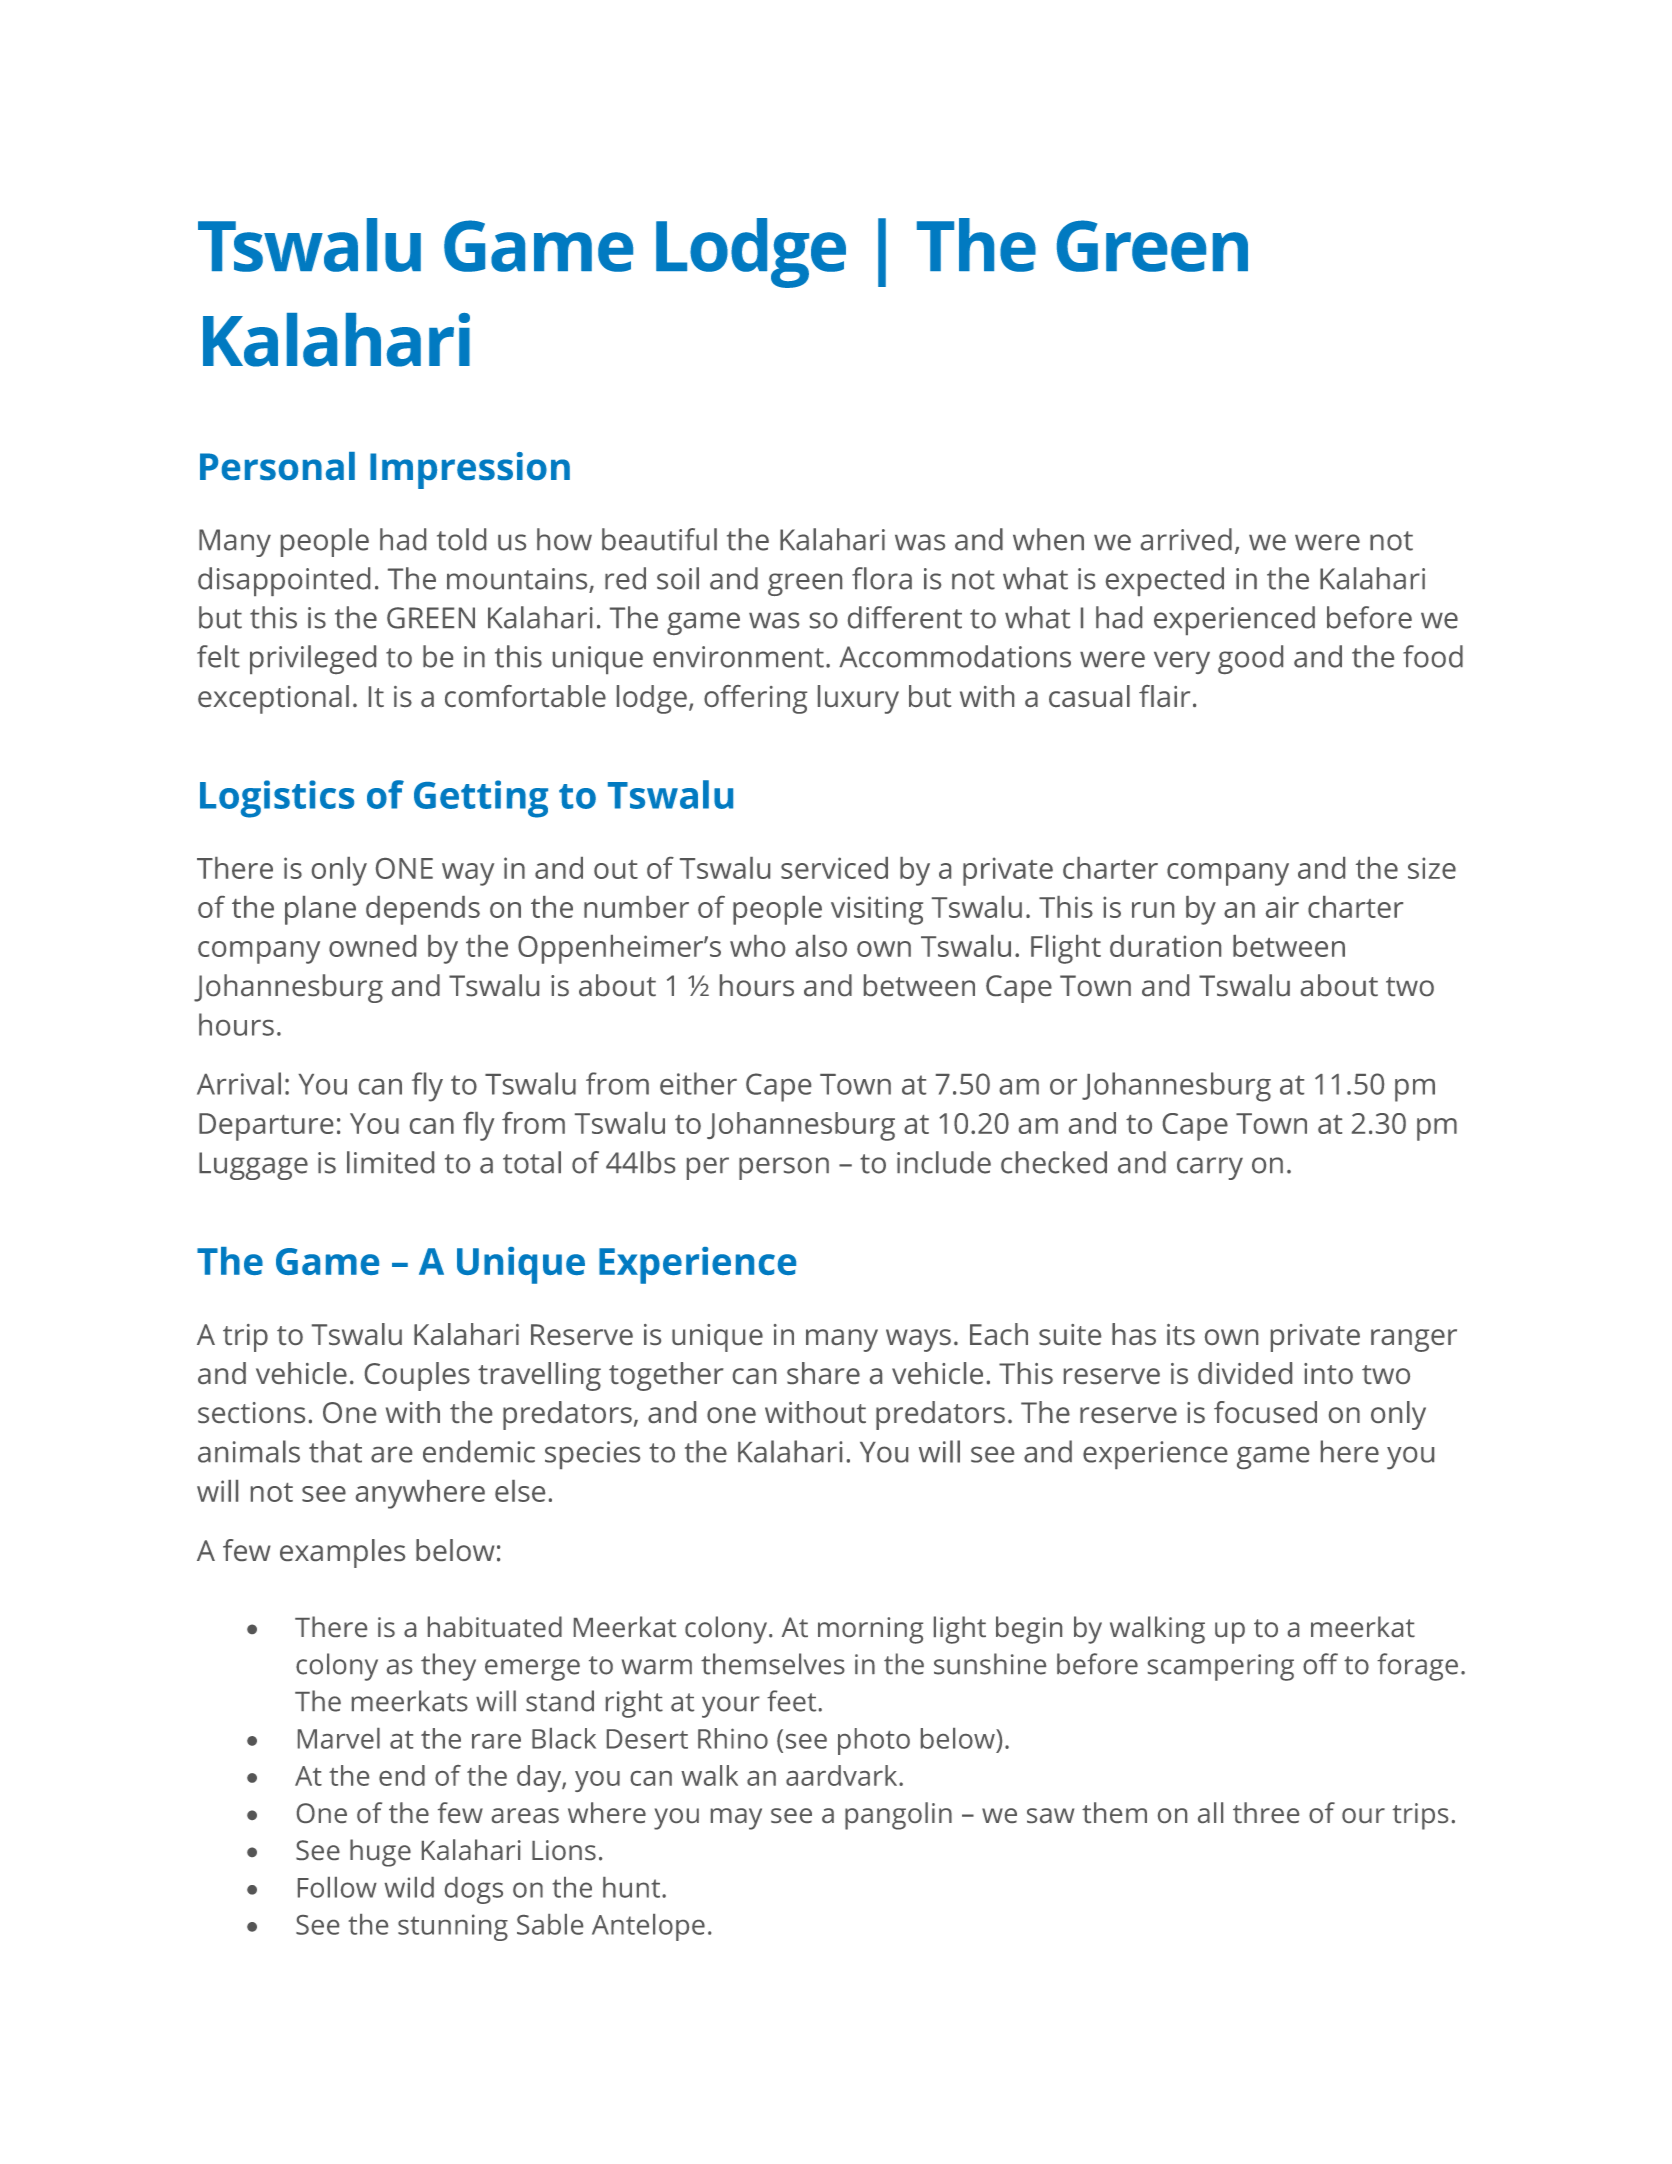 The image size is (1672, 2164). Describe the element at coordinates (821, 946) in the image. I see `also` at that location.
